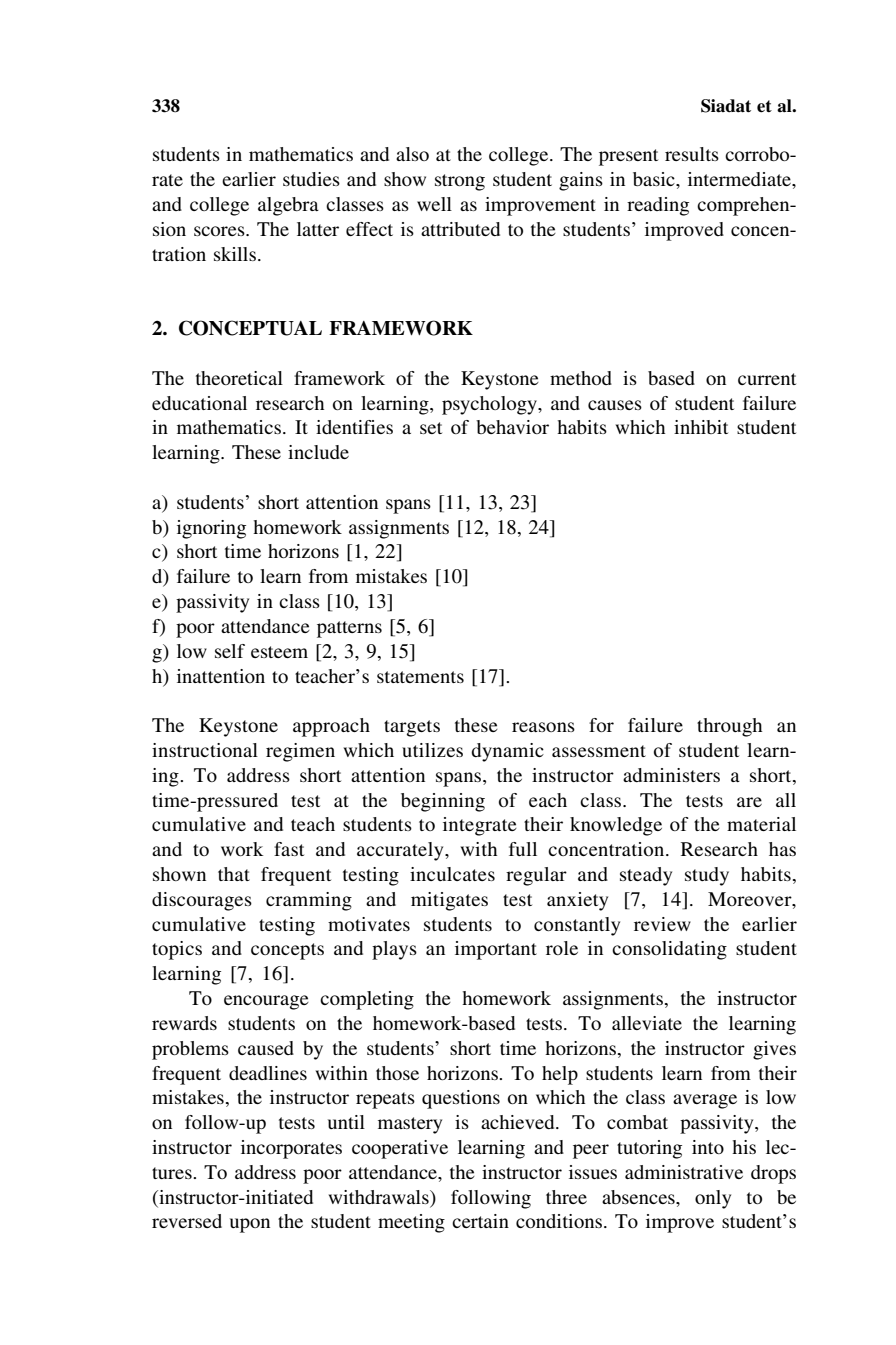 This screenshot has width=896, height=1345. I want to click on are, so click(749, 802).
